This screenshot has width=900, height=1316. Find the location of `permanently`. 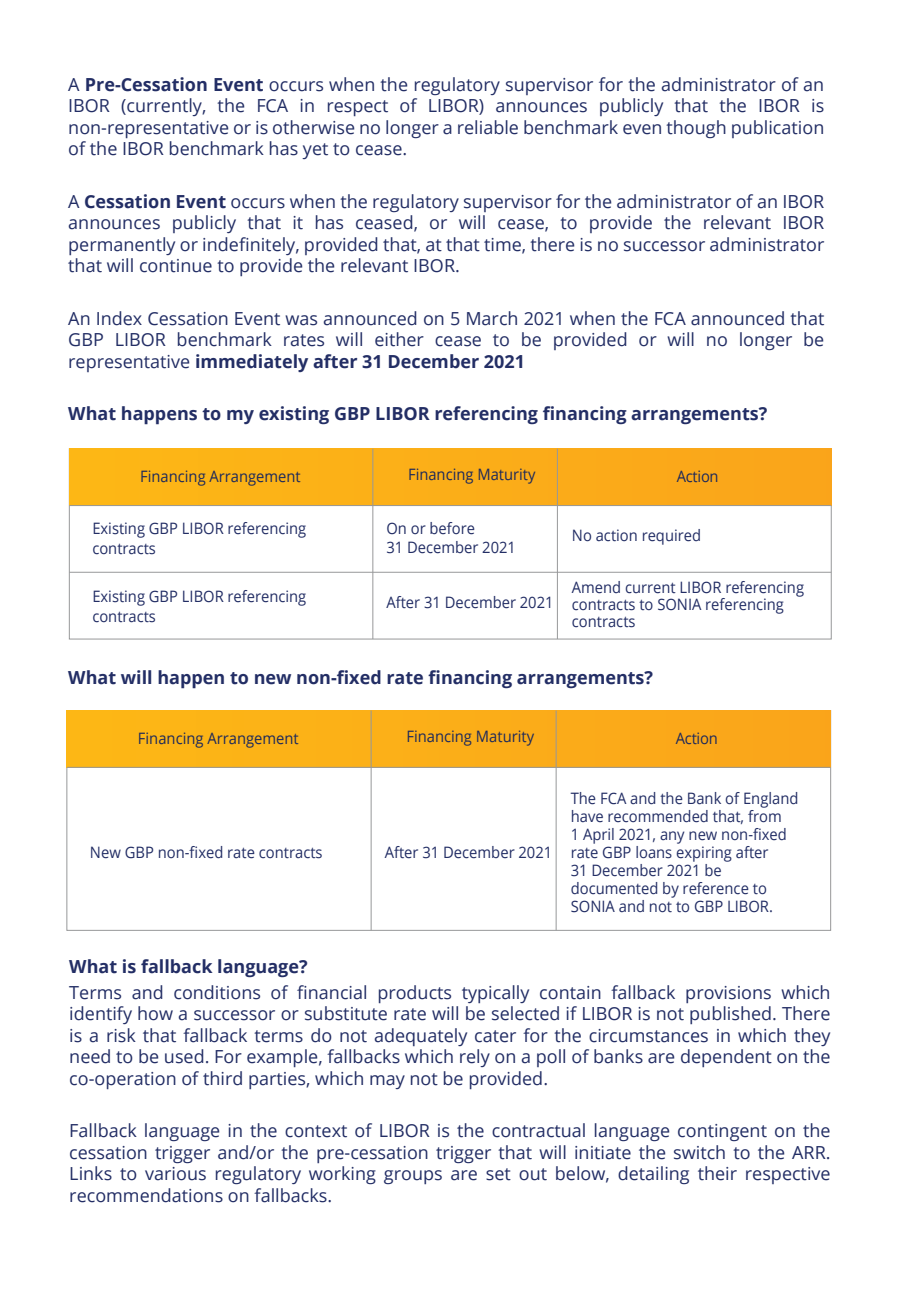

permanently is located at coordinates (122, 246).
